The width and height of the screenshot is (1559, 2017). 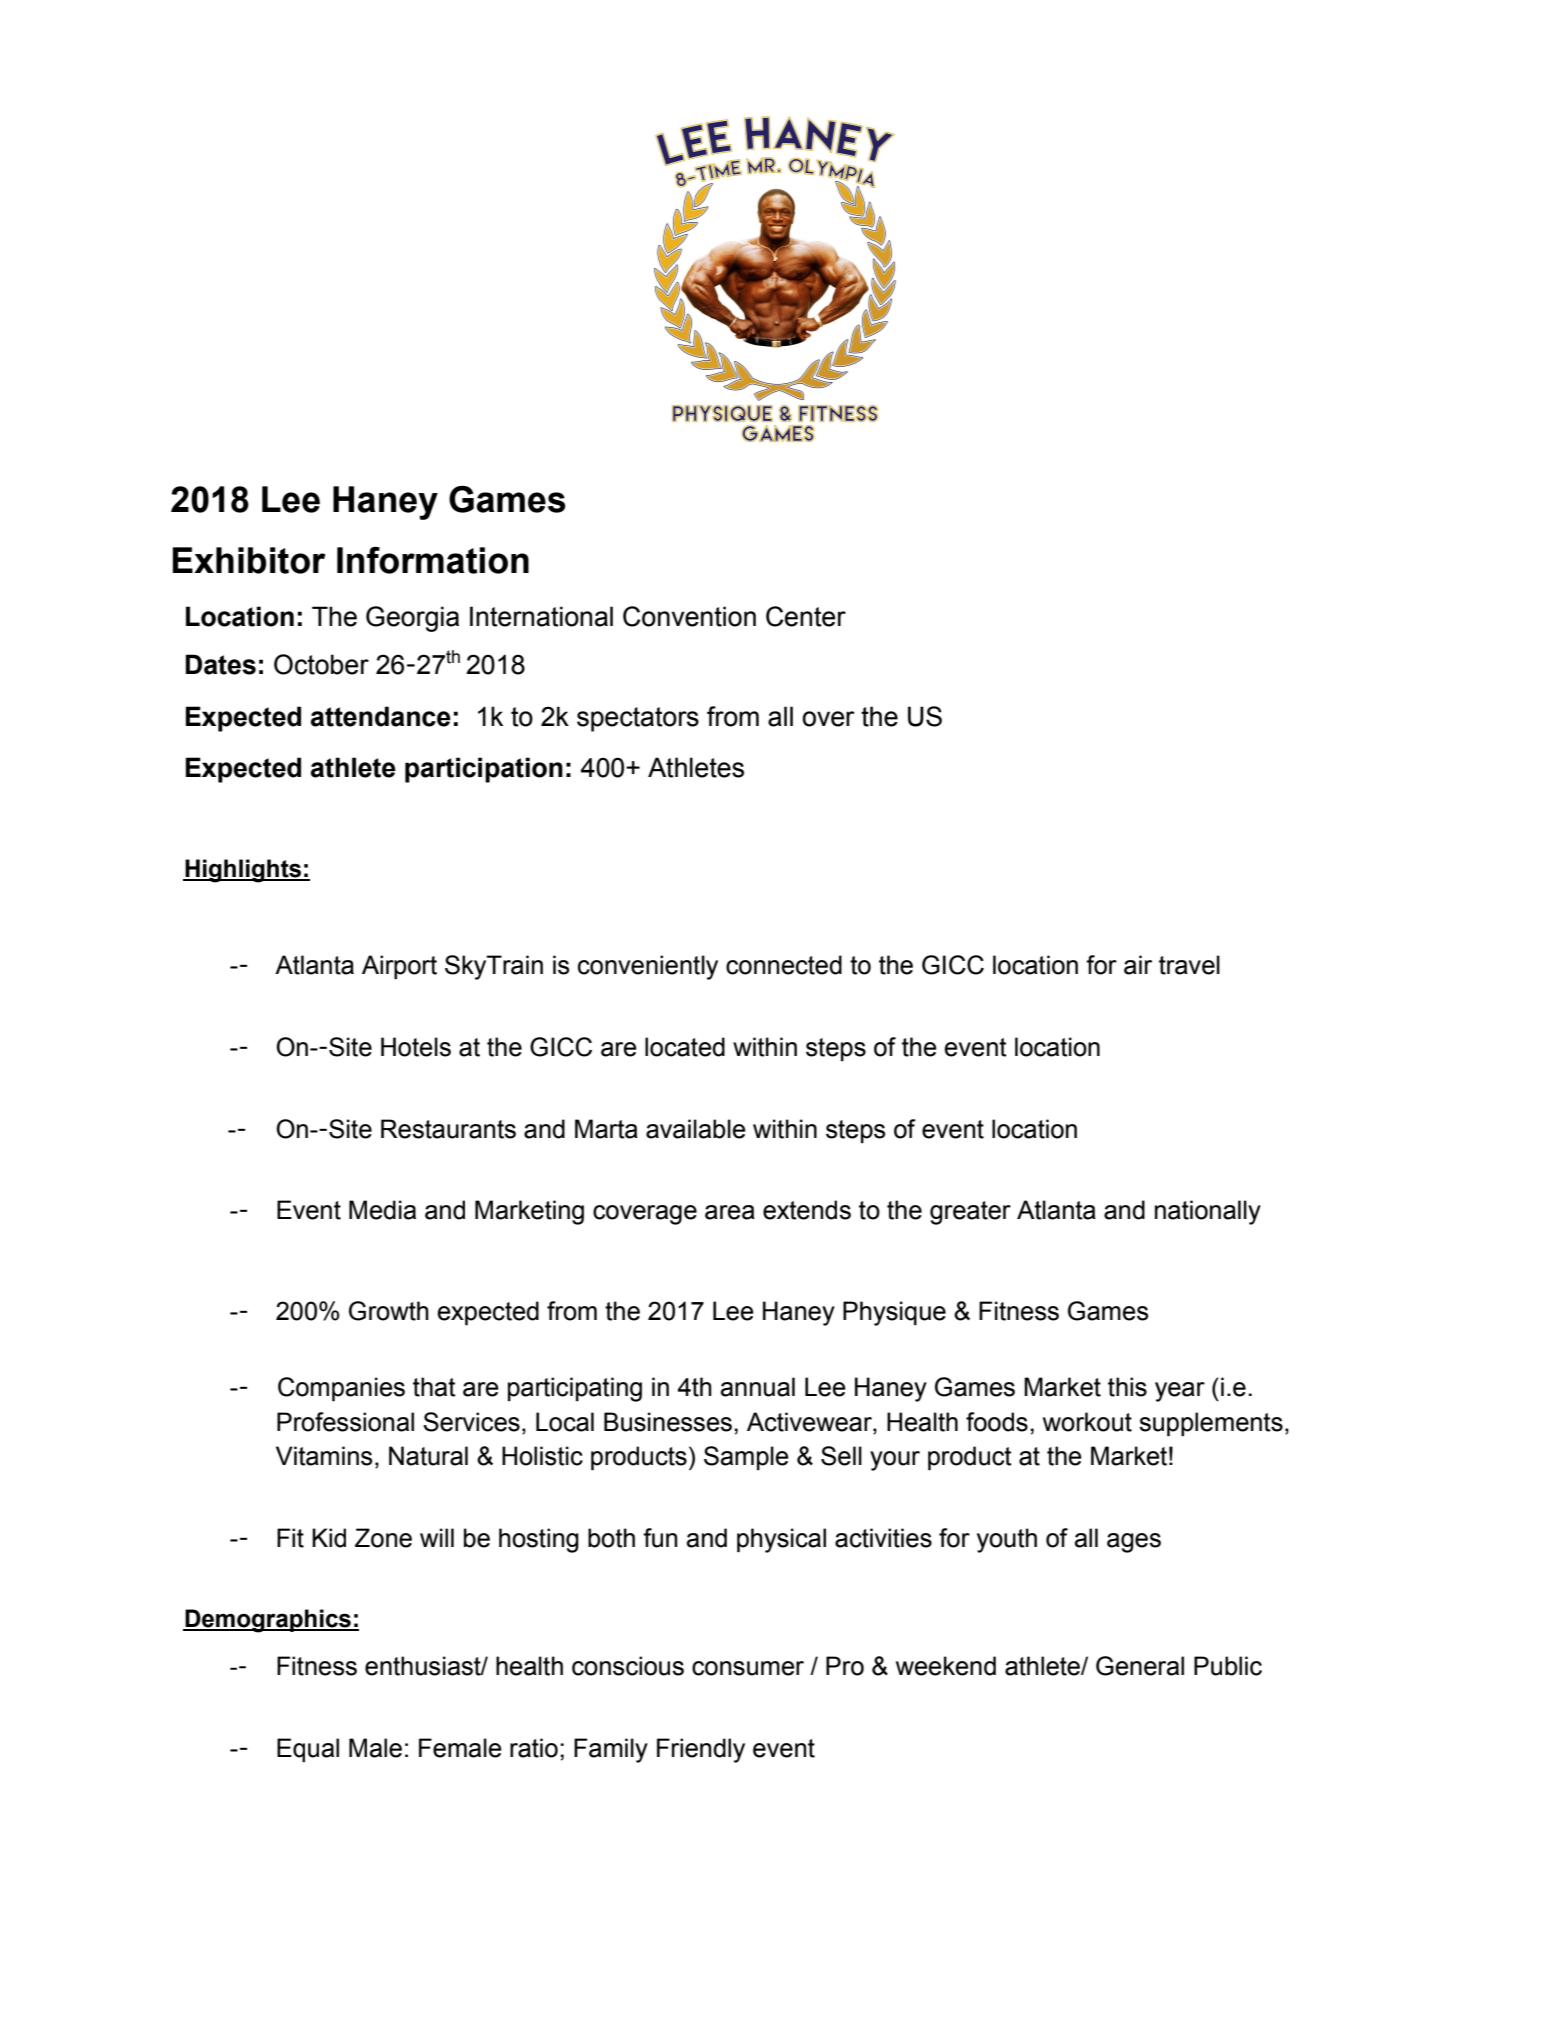 I want to click on Equal, so click(x=308, y=1750).
